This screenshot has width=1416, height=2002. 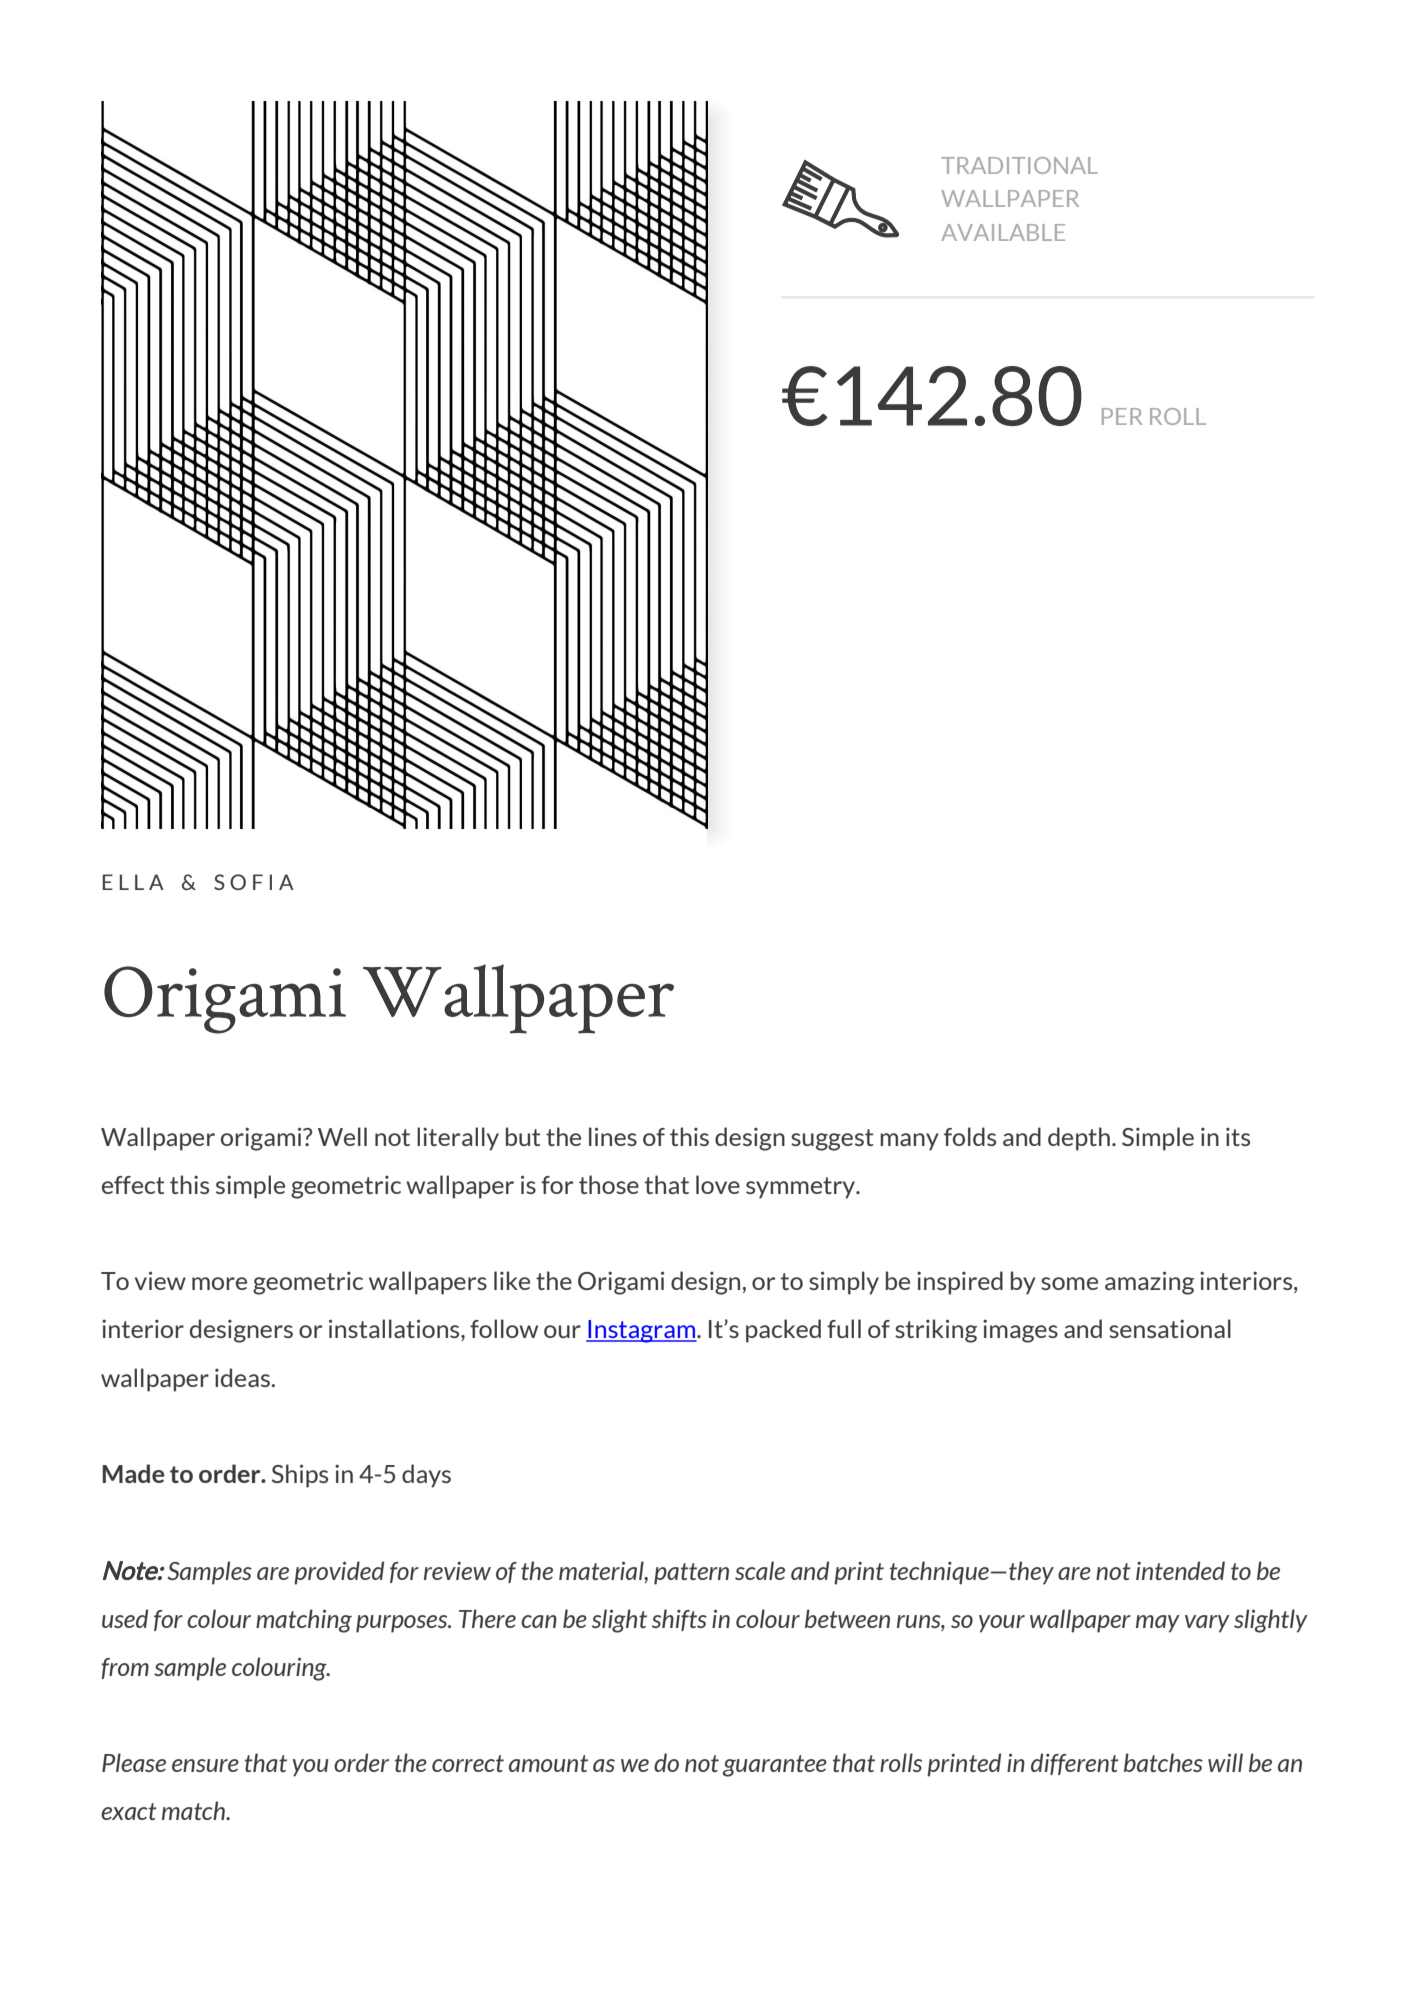 I want to click on SOFIA, so click(x=254, y=882).
